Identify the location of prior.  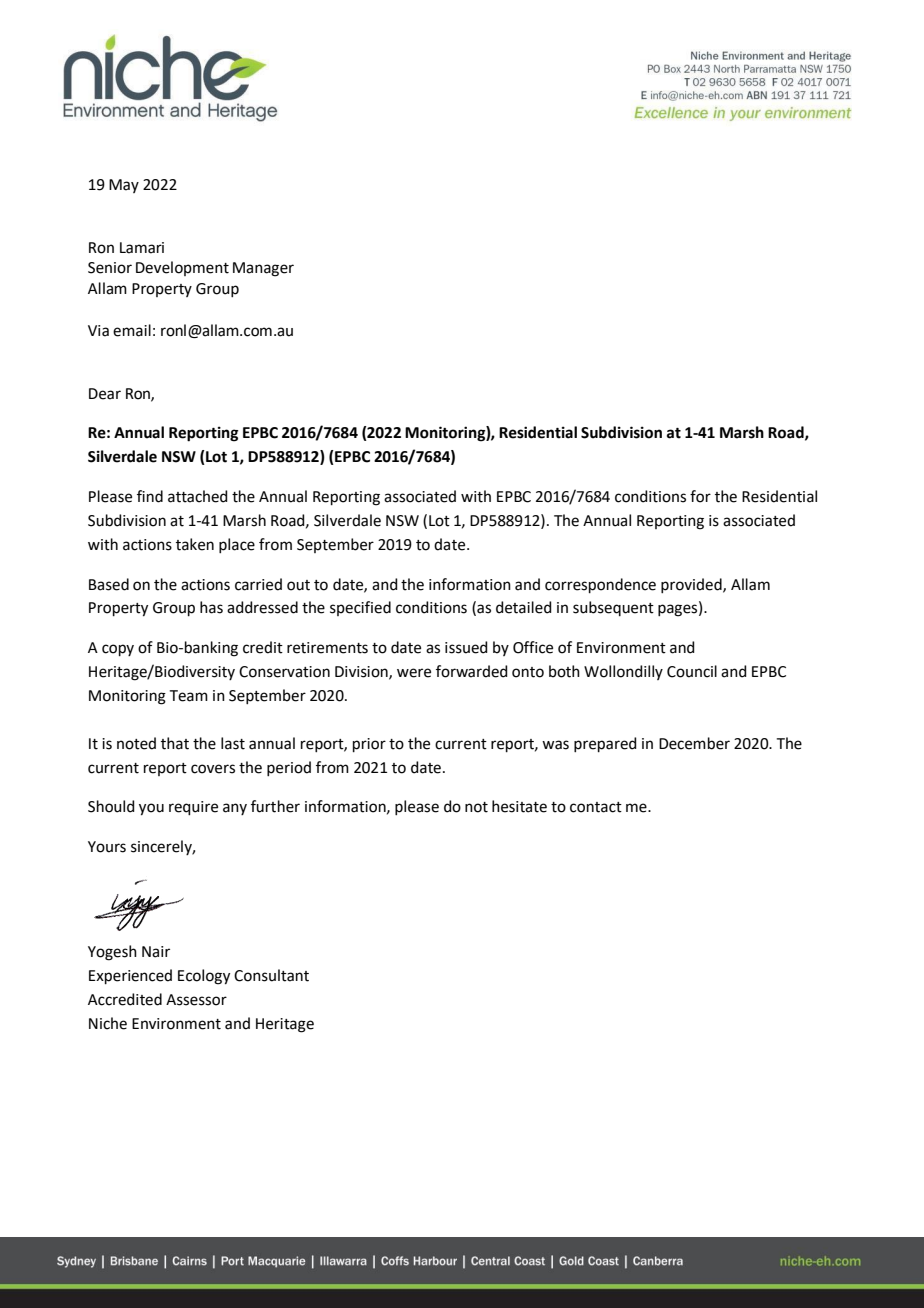
(369, 745).
